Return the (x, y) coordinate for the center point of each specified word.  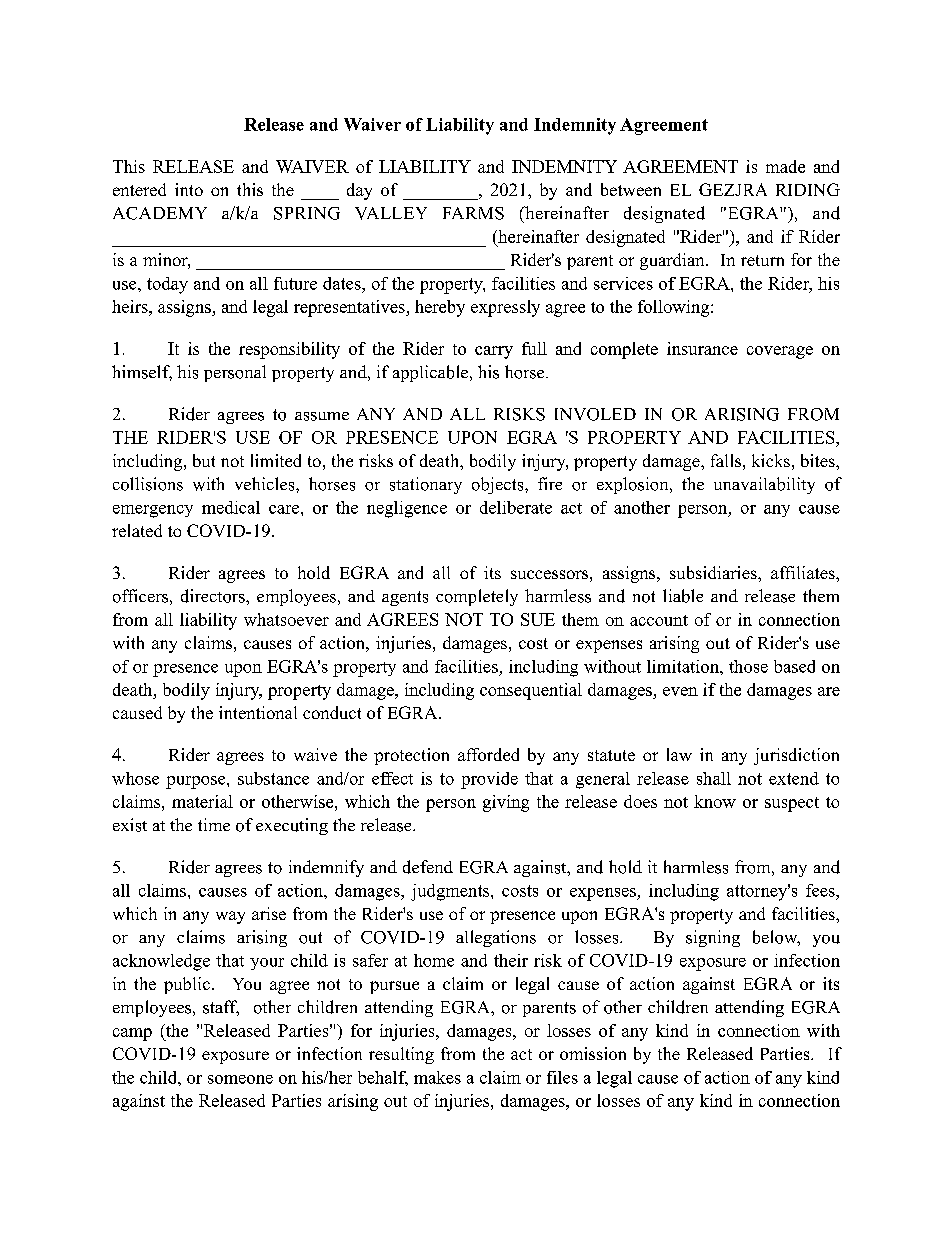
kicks (771, 460)
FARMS (473, 213)
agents (405, 598)
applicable (432, 373)
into (189, 189)
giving (506, 803)
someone (240, 1079)
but (204, 460)
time (214, 824)
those (748, 666)
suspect (792, 804)
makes (437, 1077)
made (785, 166)
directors (214, 596)
